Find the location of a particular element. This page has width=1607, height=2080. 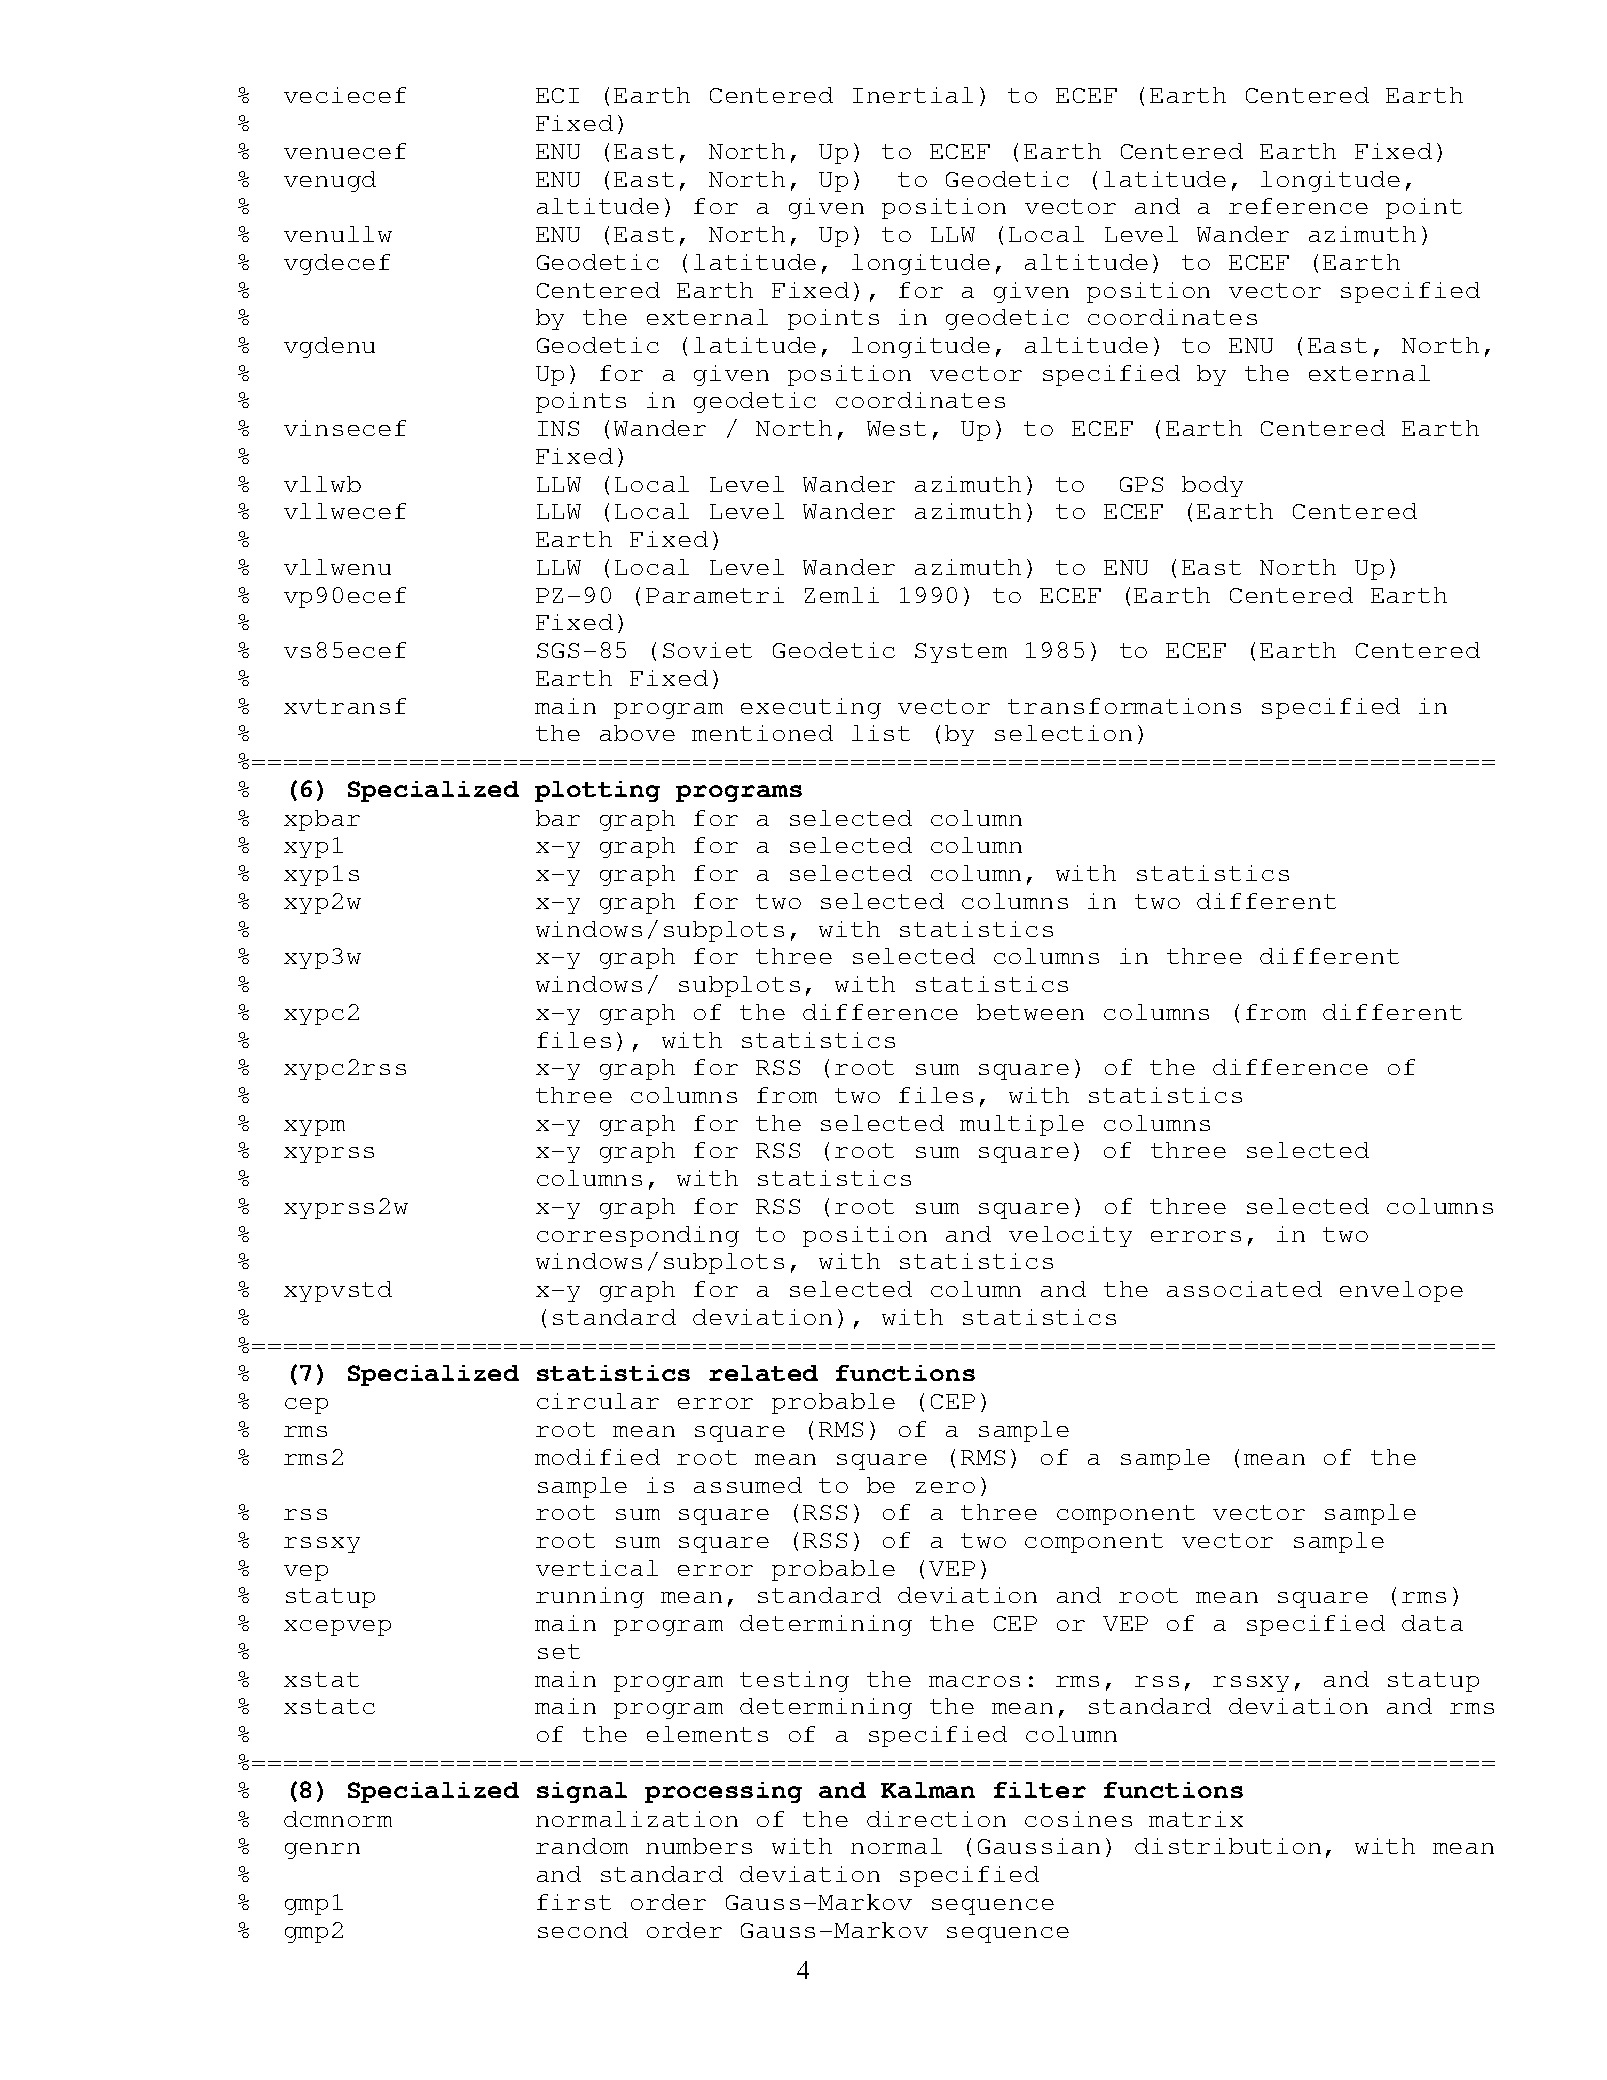

associated is located at coordinates (1244, 1289).
